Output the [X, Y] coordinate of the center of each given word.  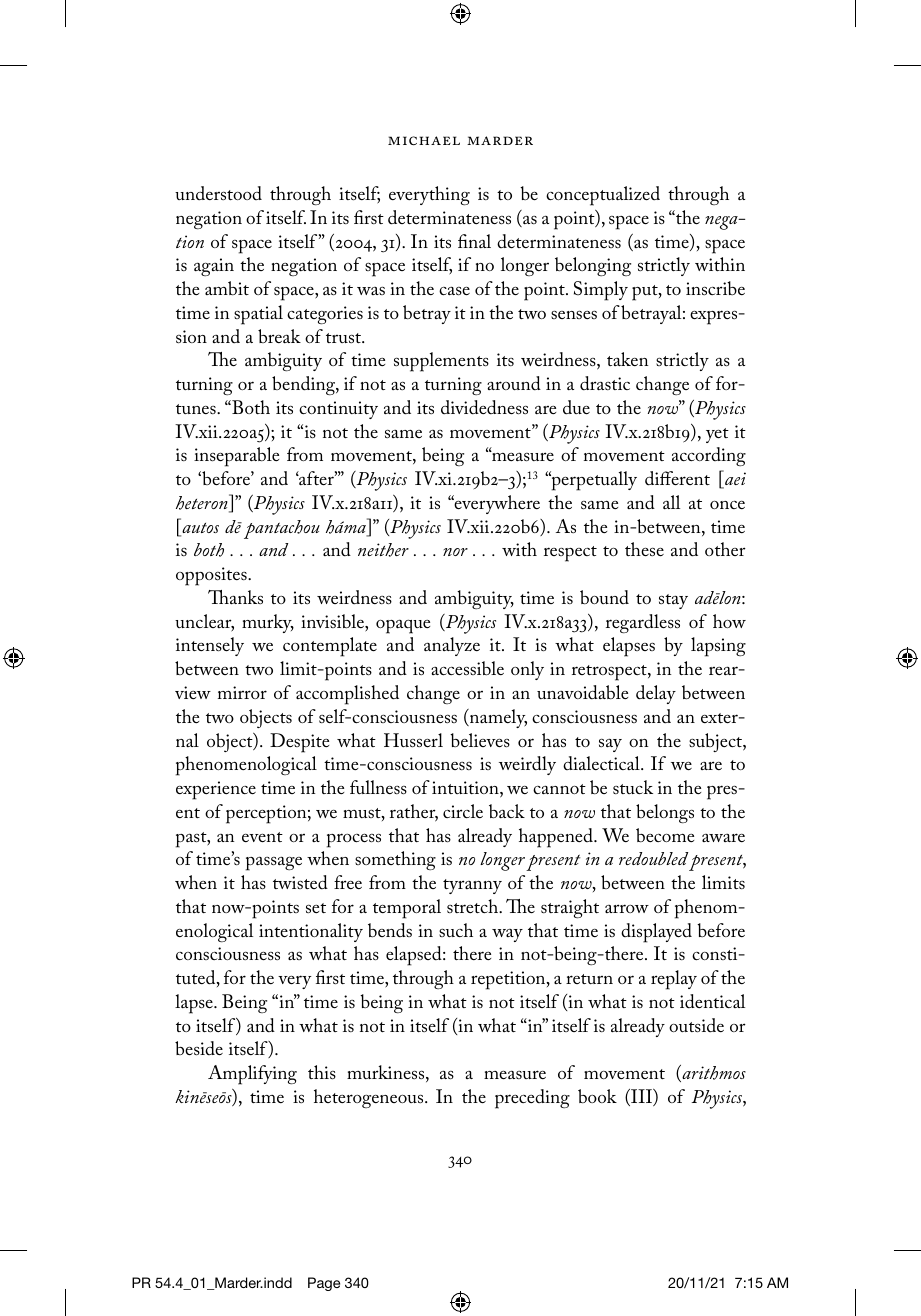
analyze [452, 646]
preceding [532, 1099]
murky [268, 623]
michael [424, 140]
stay [673, 601]
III [641, 1097]
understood [218, 193]
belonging [593, 266]
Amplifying [252, 1075]
